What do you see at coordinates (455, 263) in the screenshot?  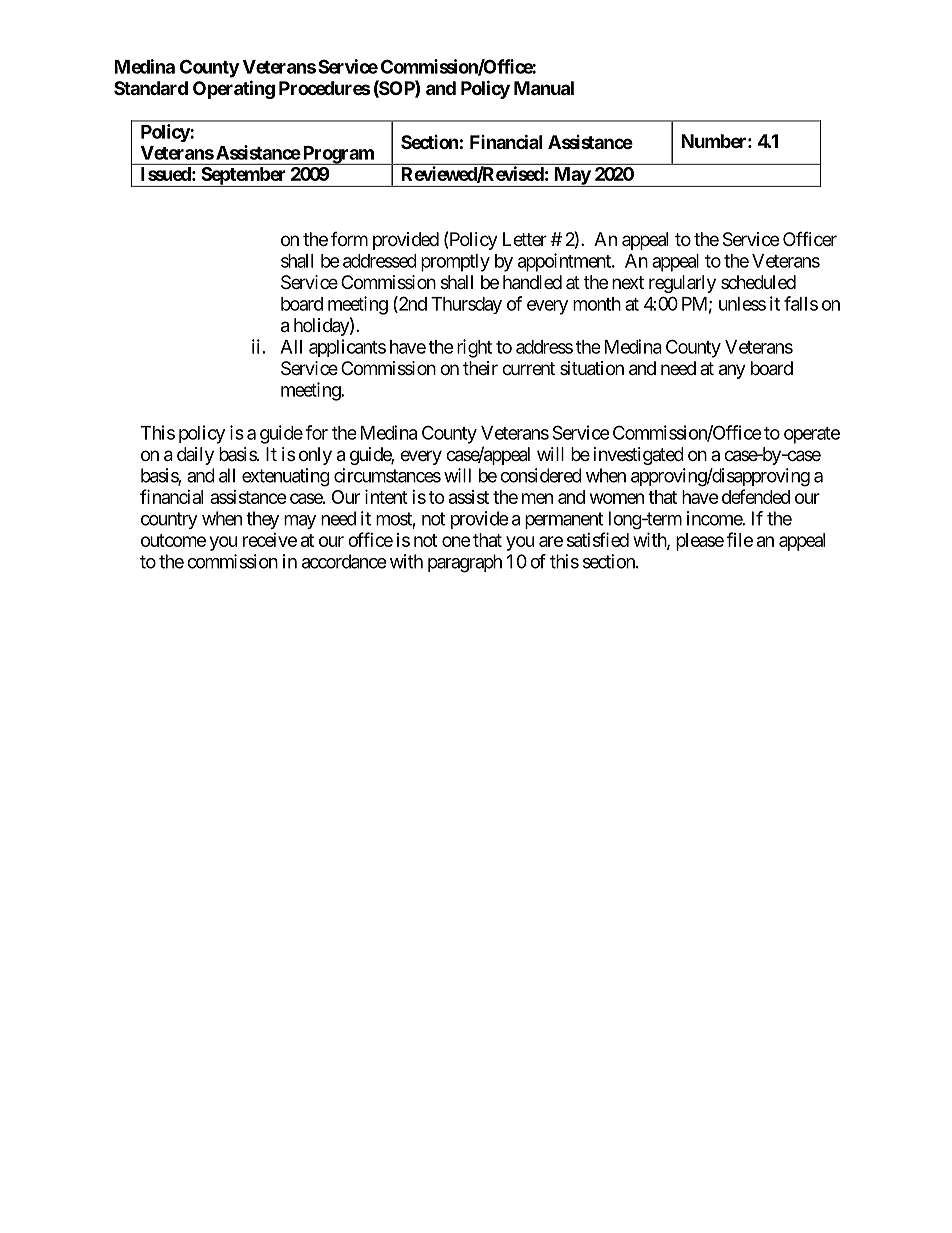 I see `promptly` at bounding box center [455, 263].
